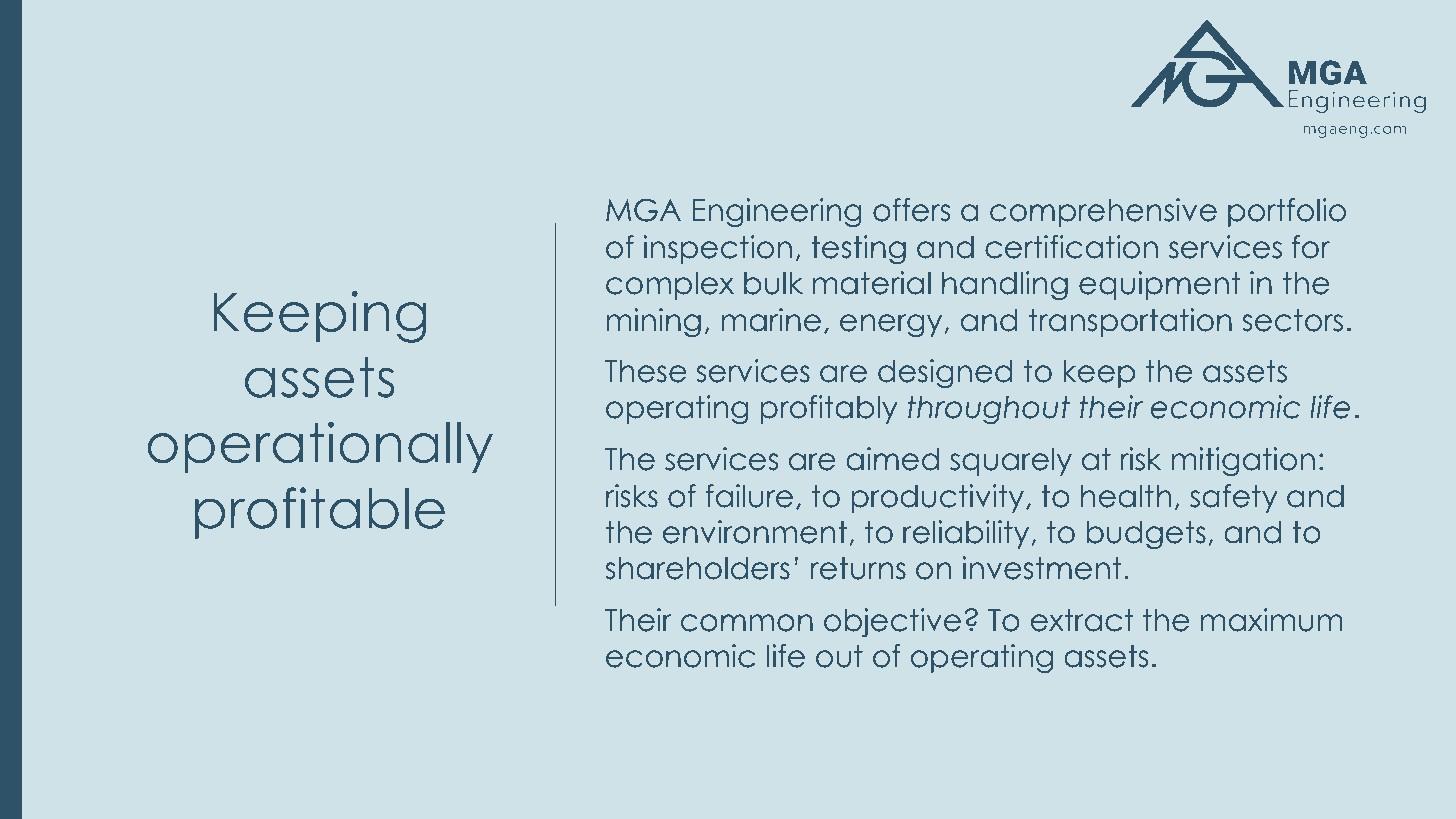 Image resolution: width=1456 pixels, height=819 pixels. What do you see at coordinates (1234, 498) in the screenshot?
I see `safety` at bounding box center [1234, 498].
